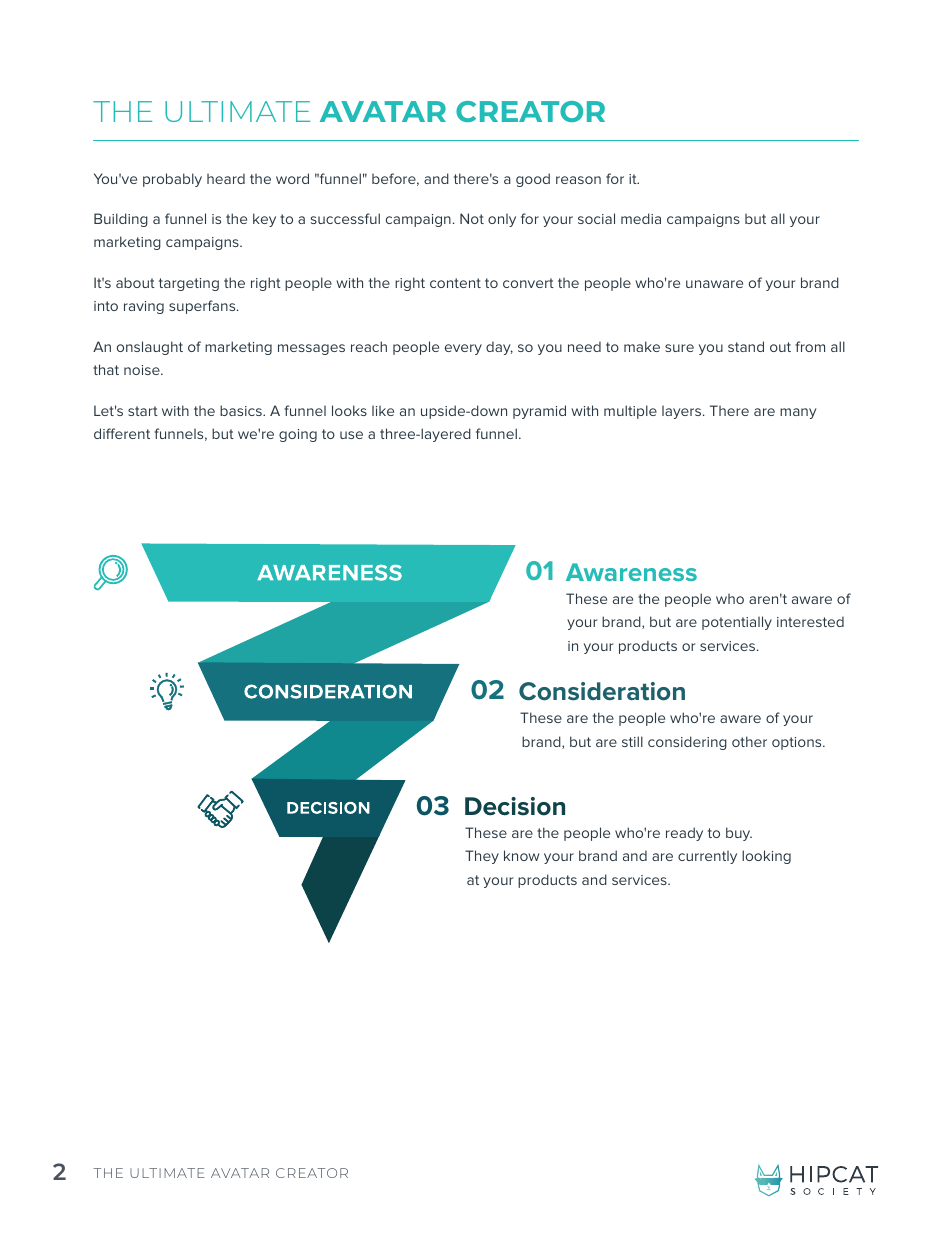  I want to click on use, so click(351, 435).
